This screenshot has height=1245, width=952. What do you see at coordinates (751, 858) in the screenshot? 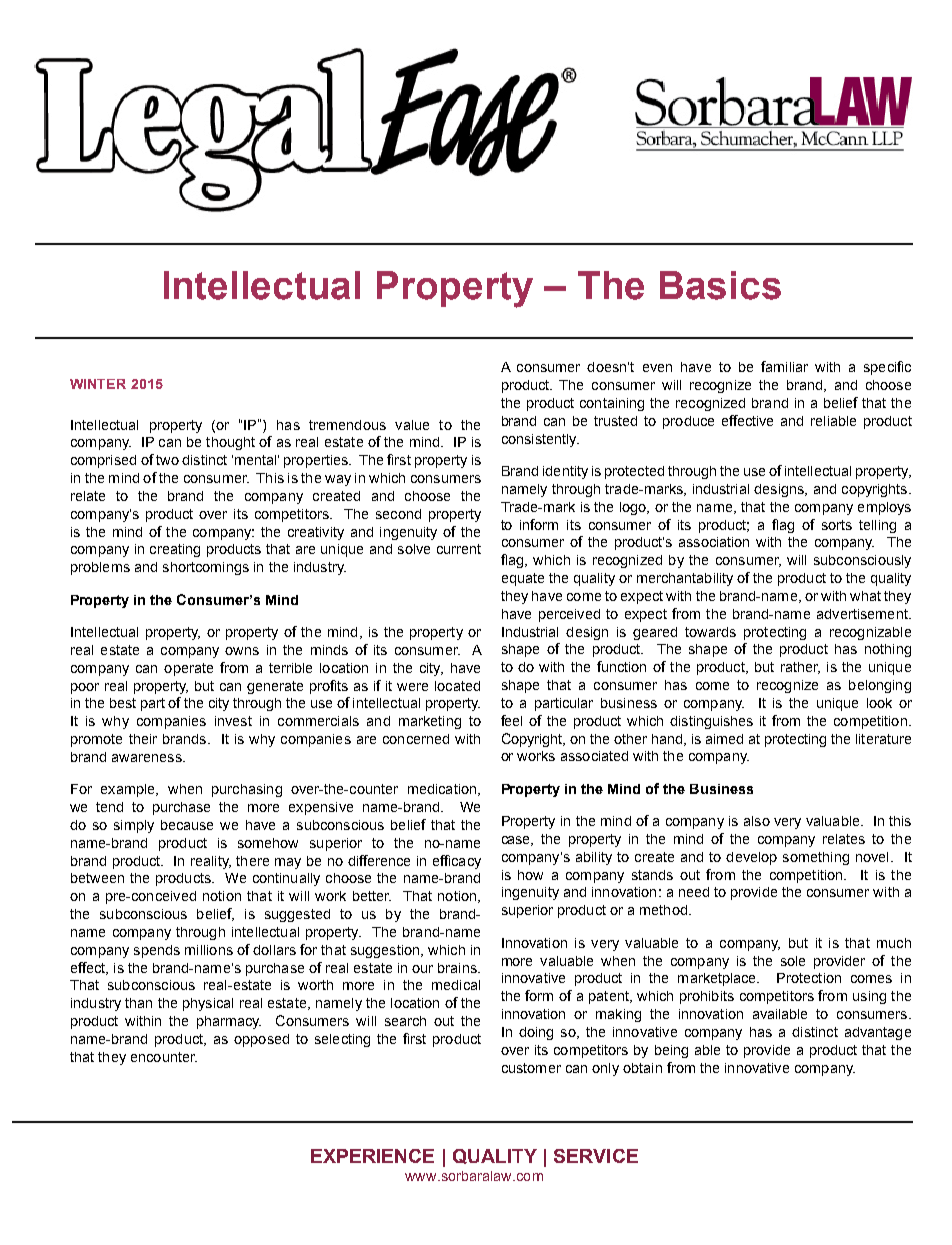
I see `develop` at bounding box center [751, 858].
